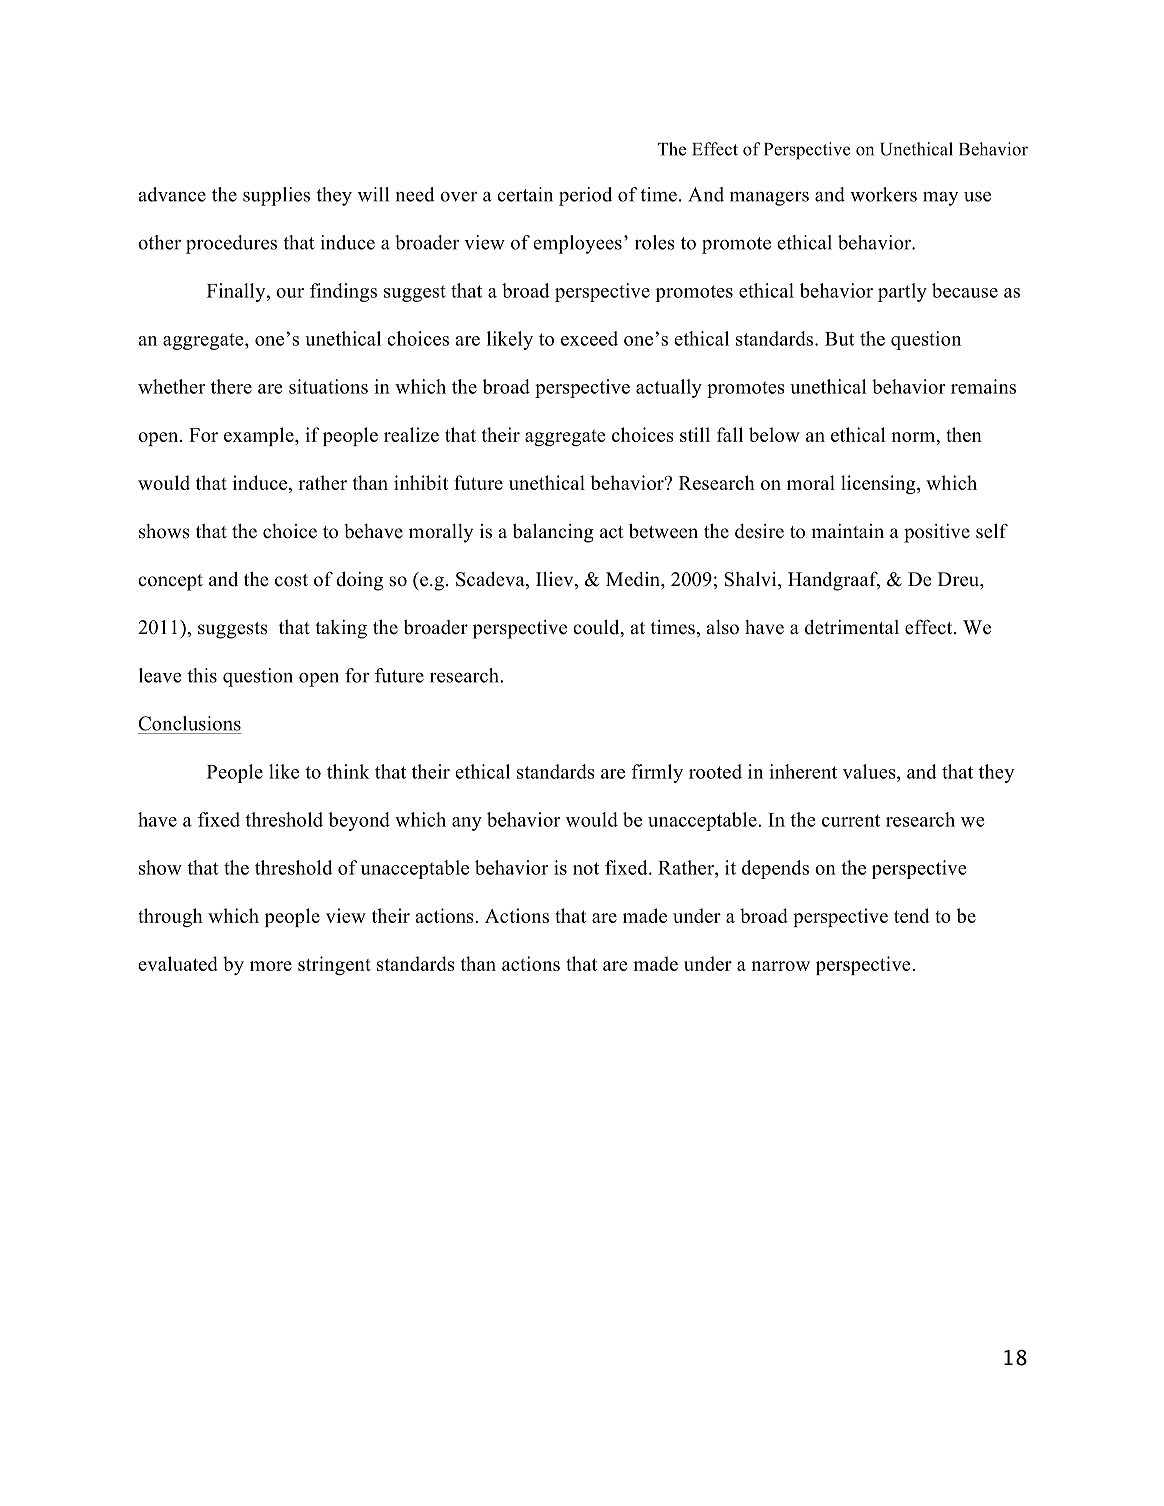 This screenshot has height=1506, width=1164. What do you see at coordinates (231, 386) in the screenshot?
I see `there` at bounding box center [231, 386].
